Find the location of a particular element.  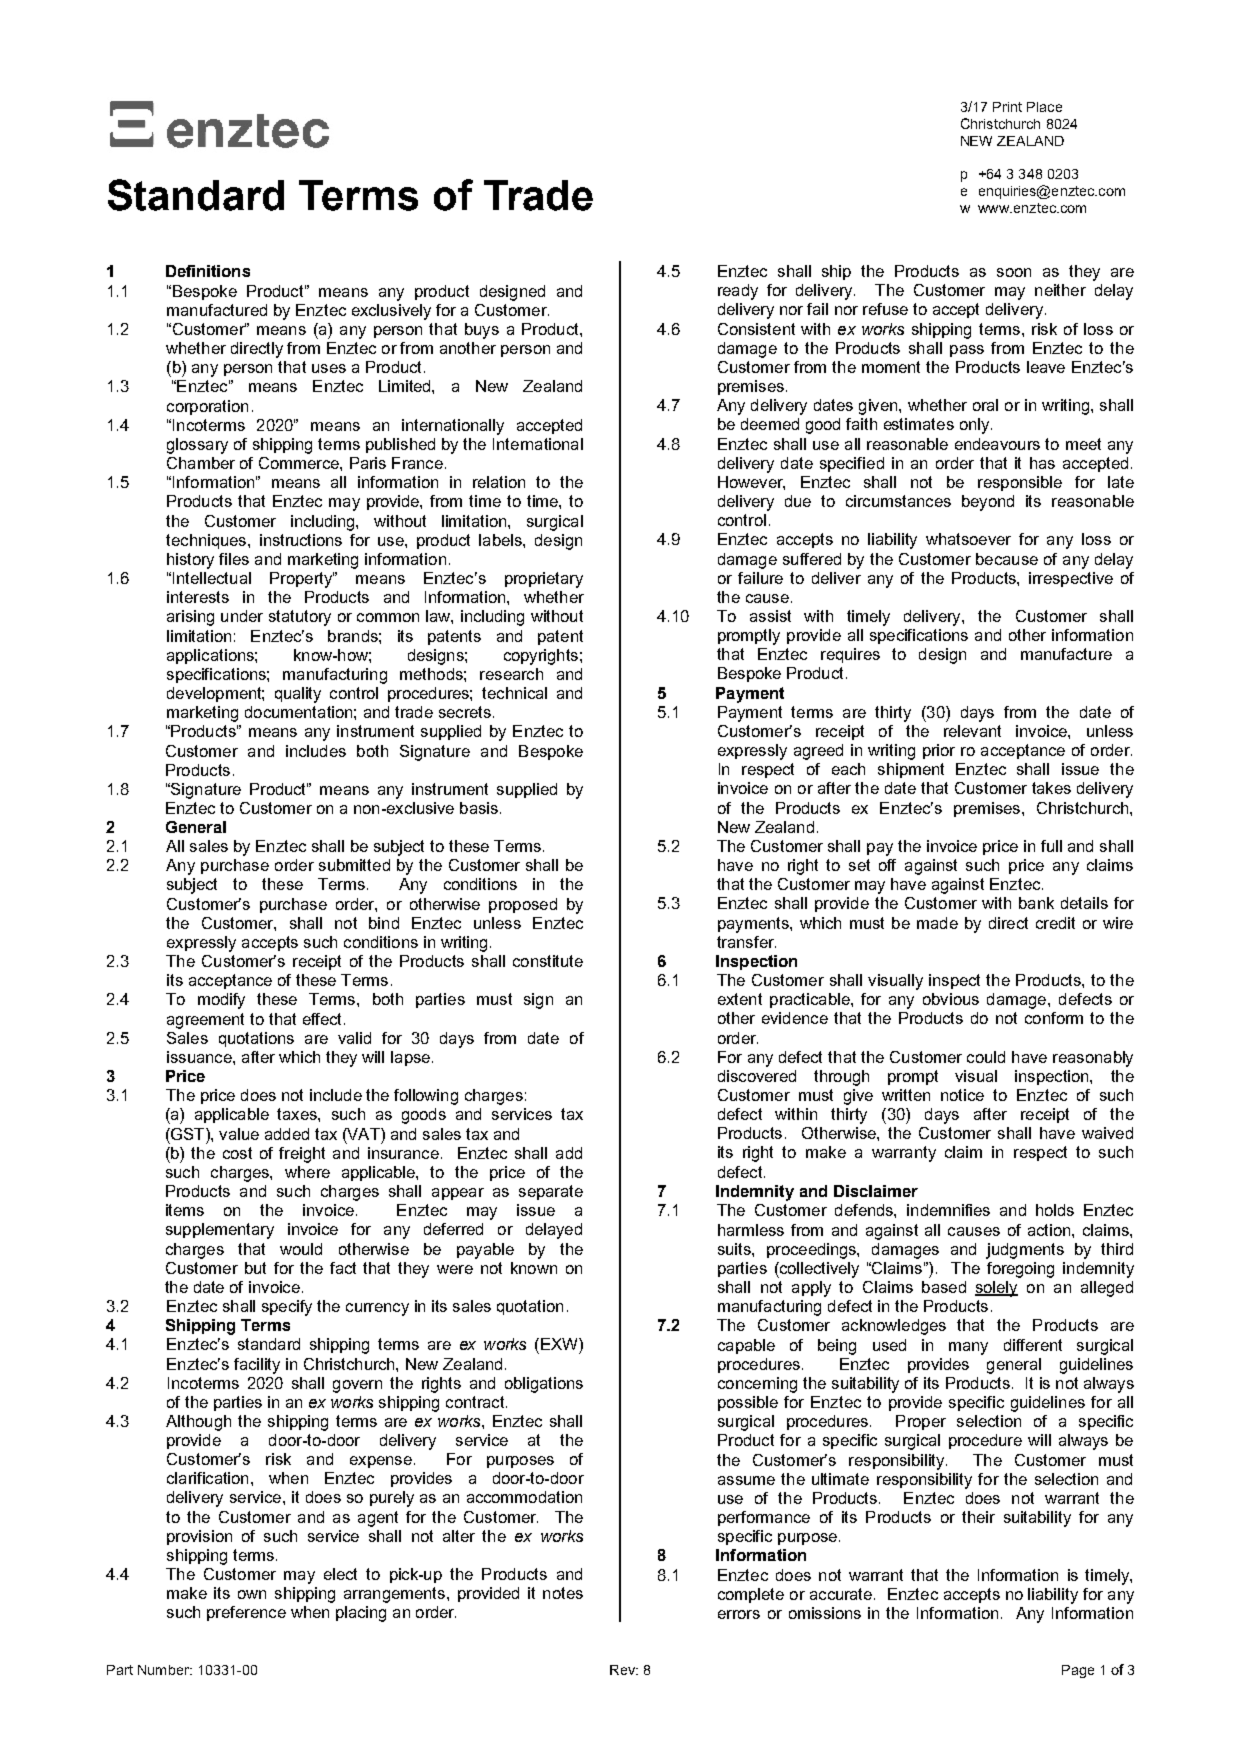

judgments is located at coordinates (1025, 1251).
